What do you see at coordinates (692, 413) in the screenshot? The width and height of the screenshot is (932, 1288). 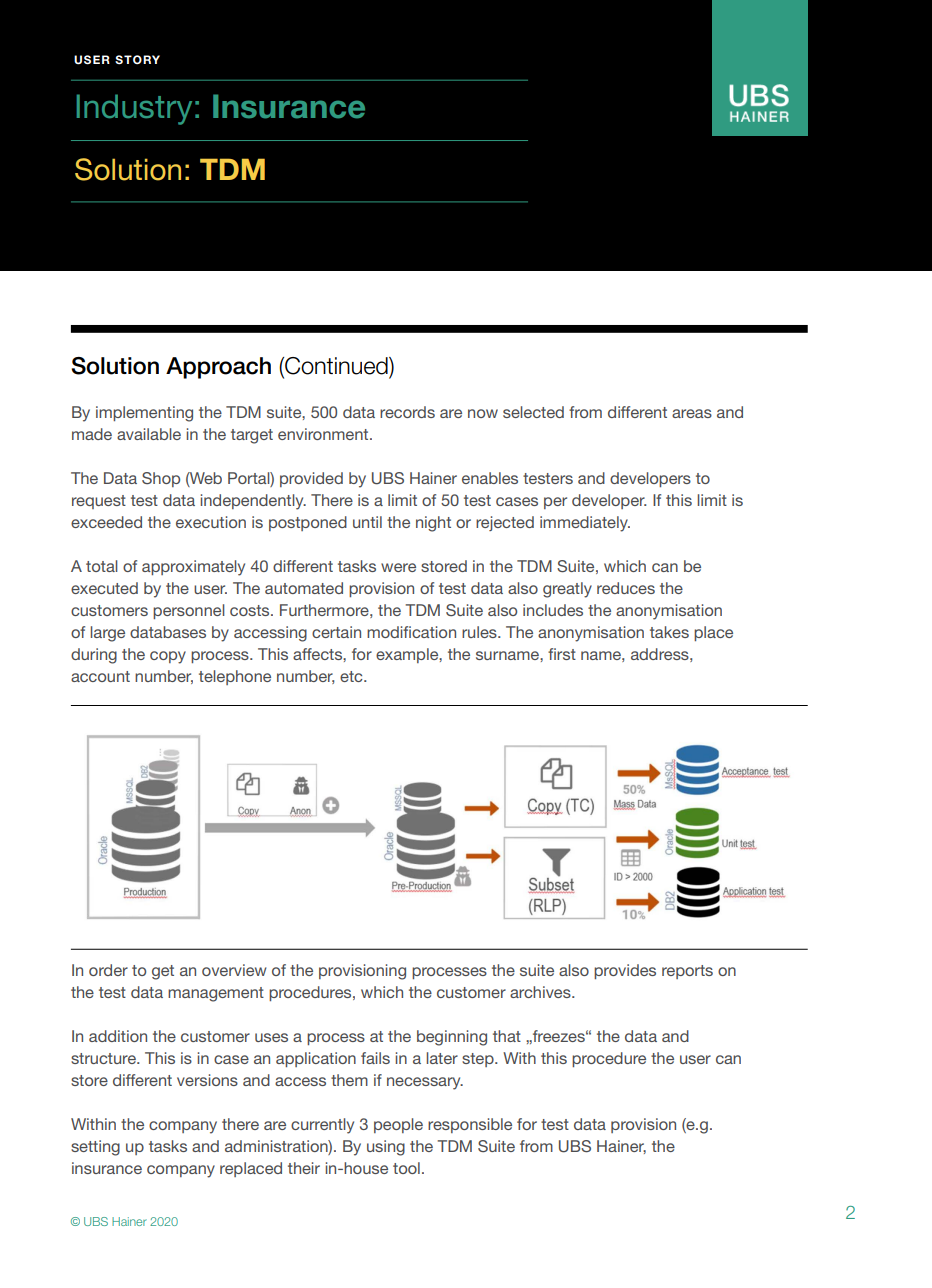 I see `areas` at bounding box center [692, 413].
